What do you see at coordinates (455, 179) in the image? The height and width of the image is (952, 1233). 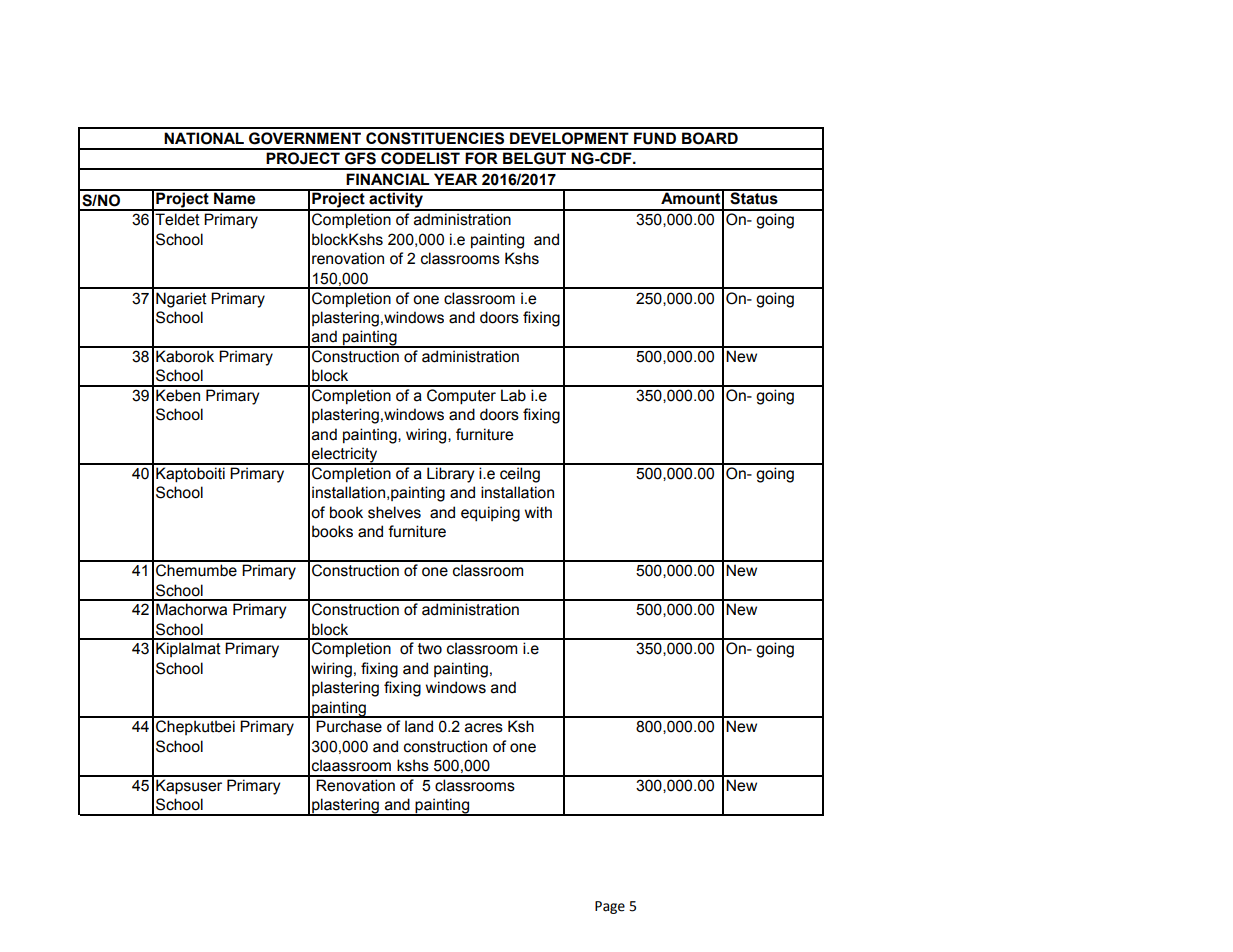 I see `YEAR` at bounding box center [455, 179].
